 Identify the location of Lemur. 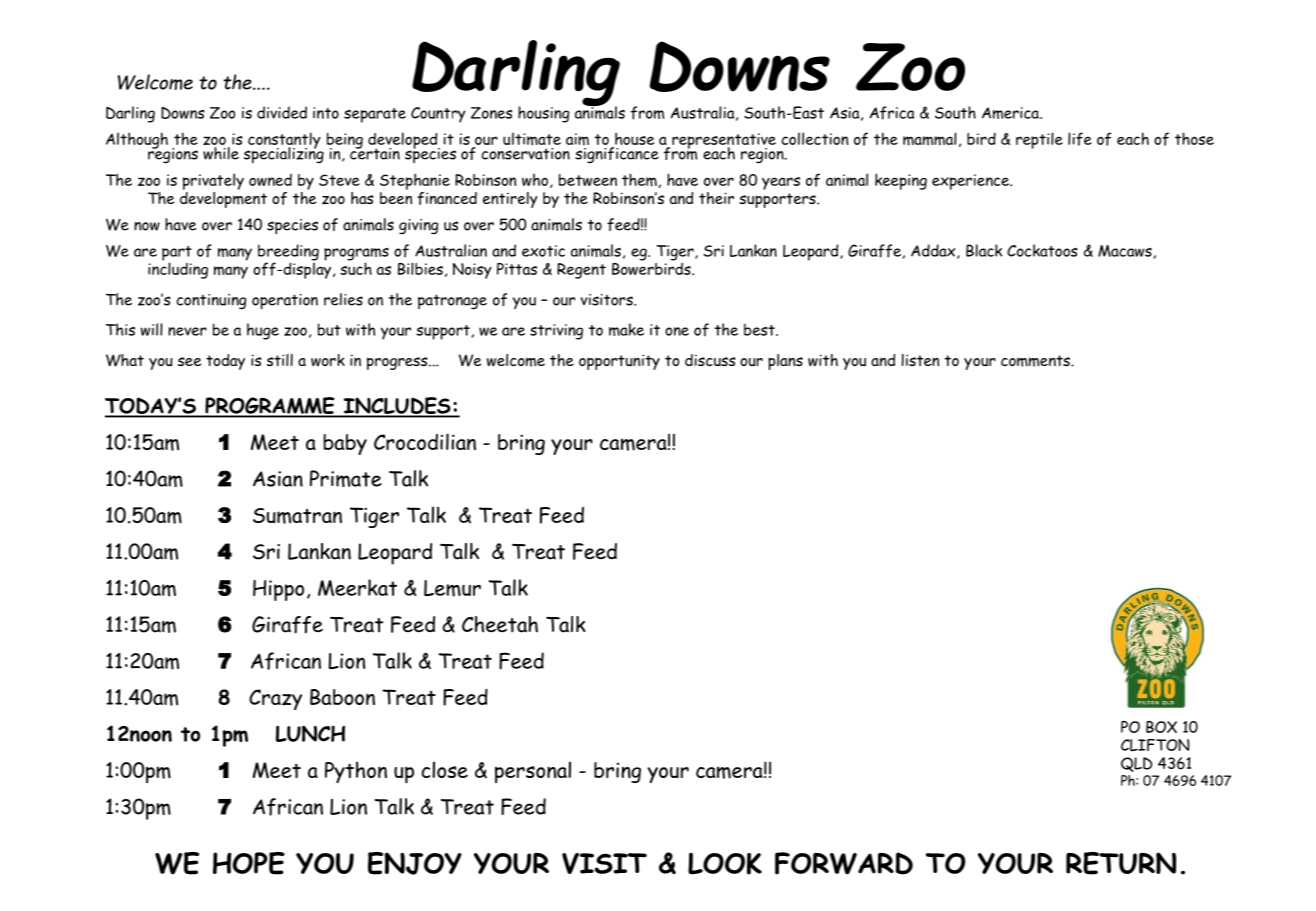
(452, 588).
